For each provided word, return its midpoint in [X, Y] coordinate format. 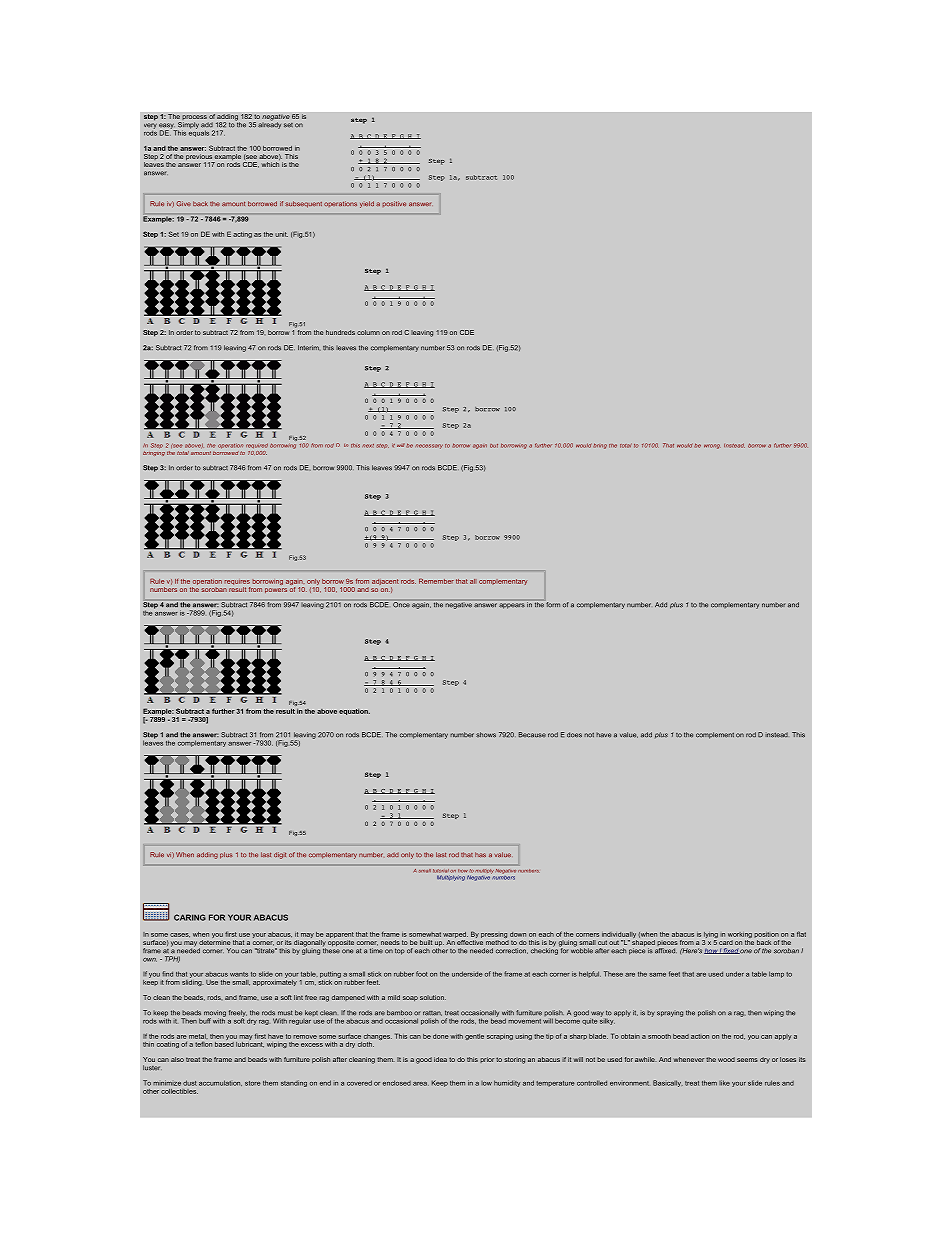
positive [394, 204]
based [224, 1043]
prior [487, 1060]
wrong [712, 446]
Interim [309, 348]
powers [276, 590]
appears [511, 605]
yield [367, 204]
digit [280, 855]
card [726, 942]
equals [199, 132]
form [553, 605]
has [480, 854]
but [494, 446]
